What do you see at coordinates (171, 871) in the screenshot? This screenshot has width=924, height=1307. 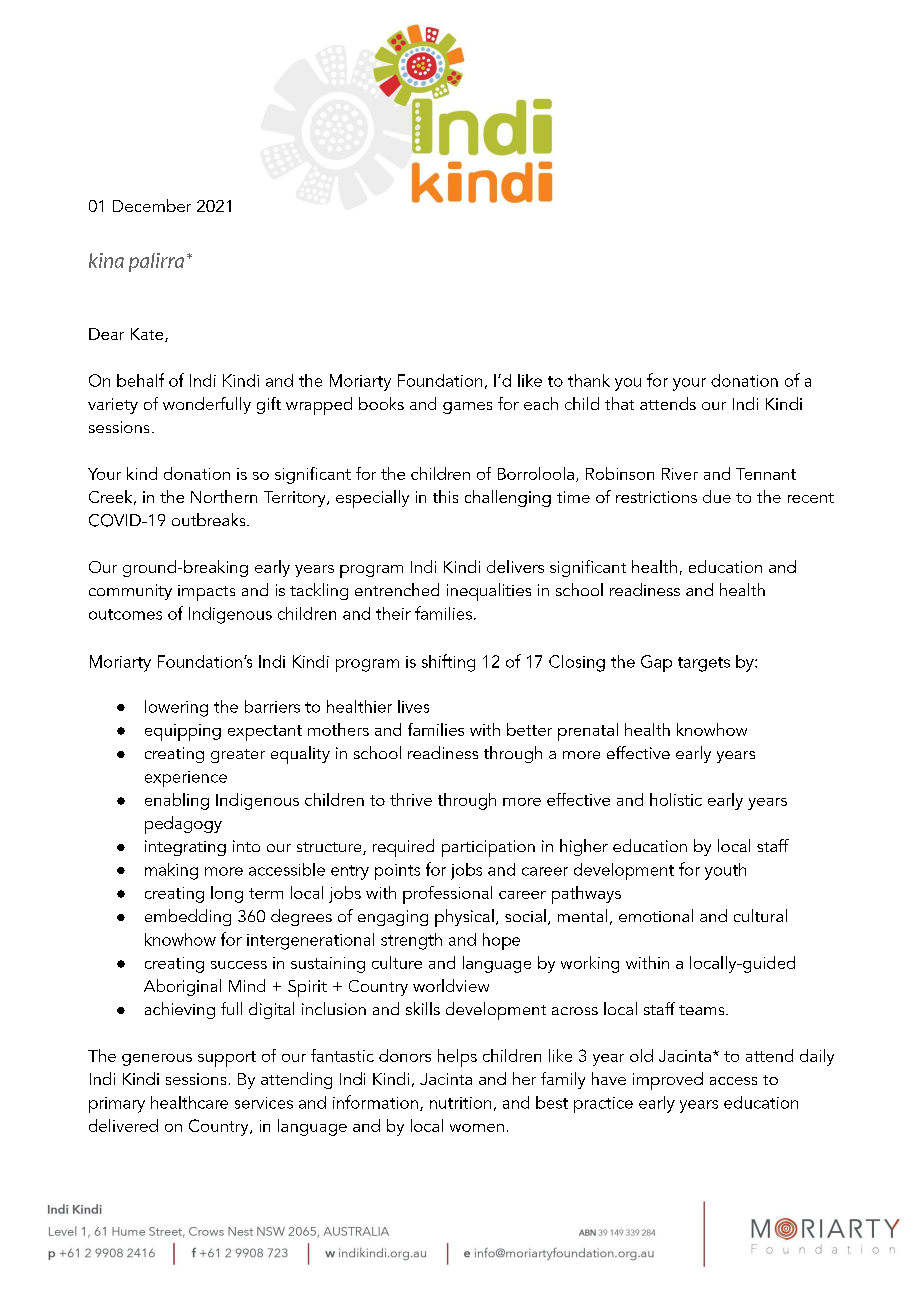 I see `making` at bounding box center [171, 871].
